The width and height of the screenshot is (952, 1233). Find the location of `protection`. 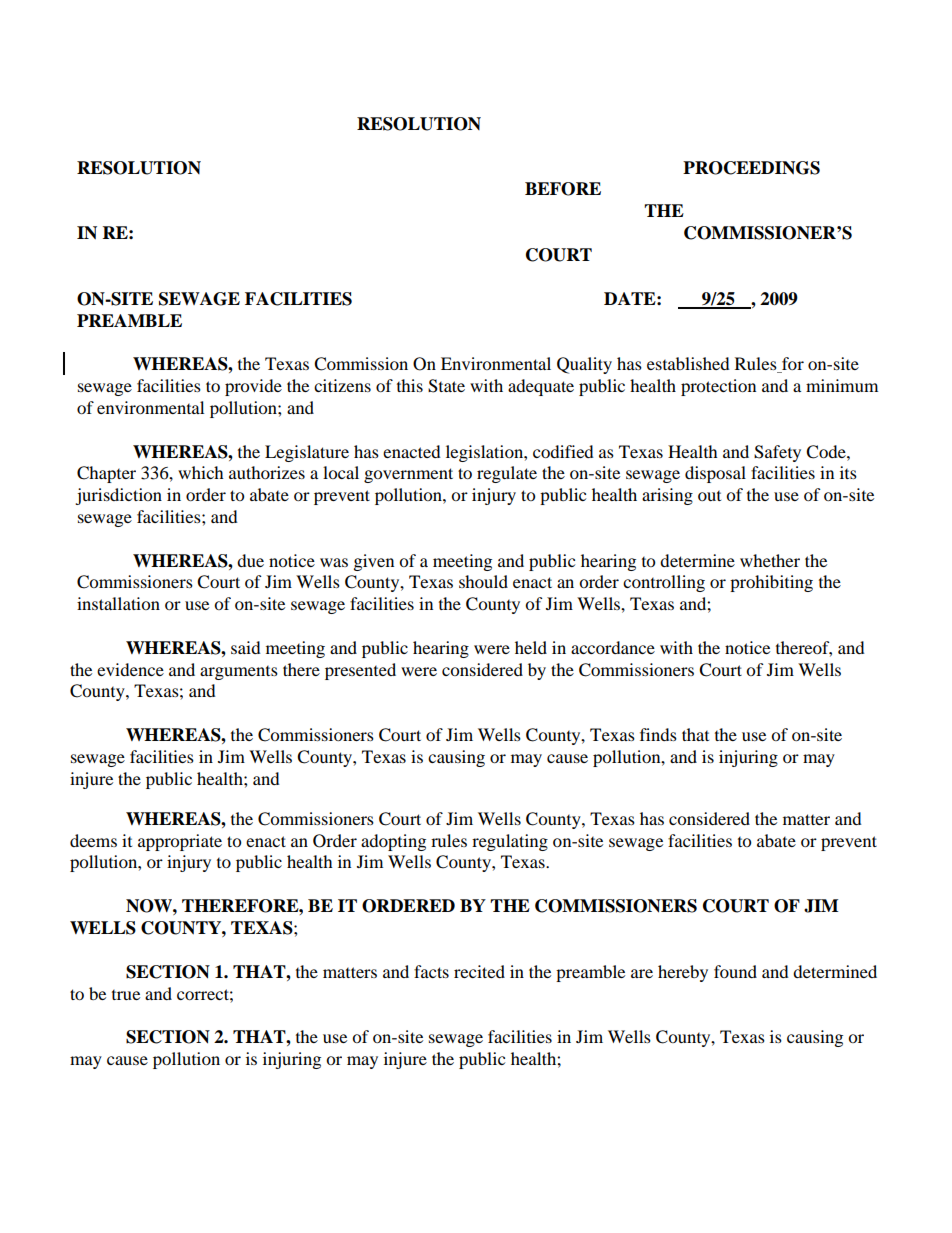

protection is located at coordinates (718, 387).
